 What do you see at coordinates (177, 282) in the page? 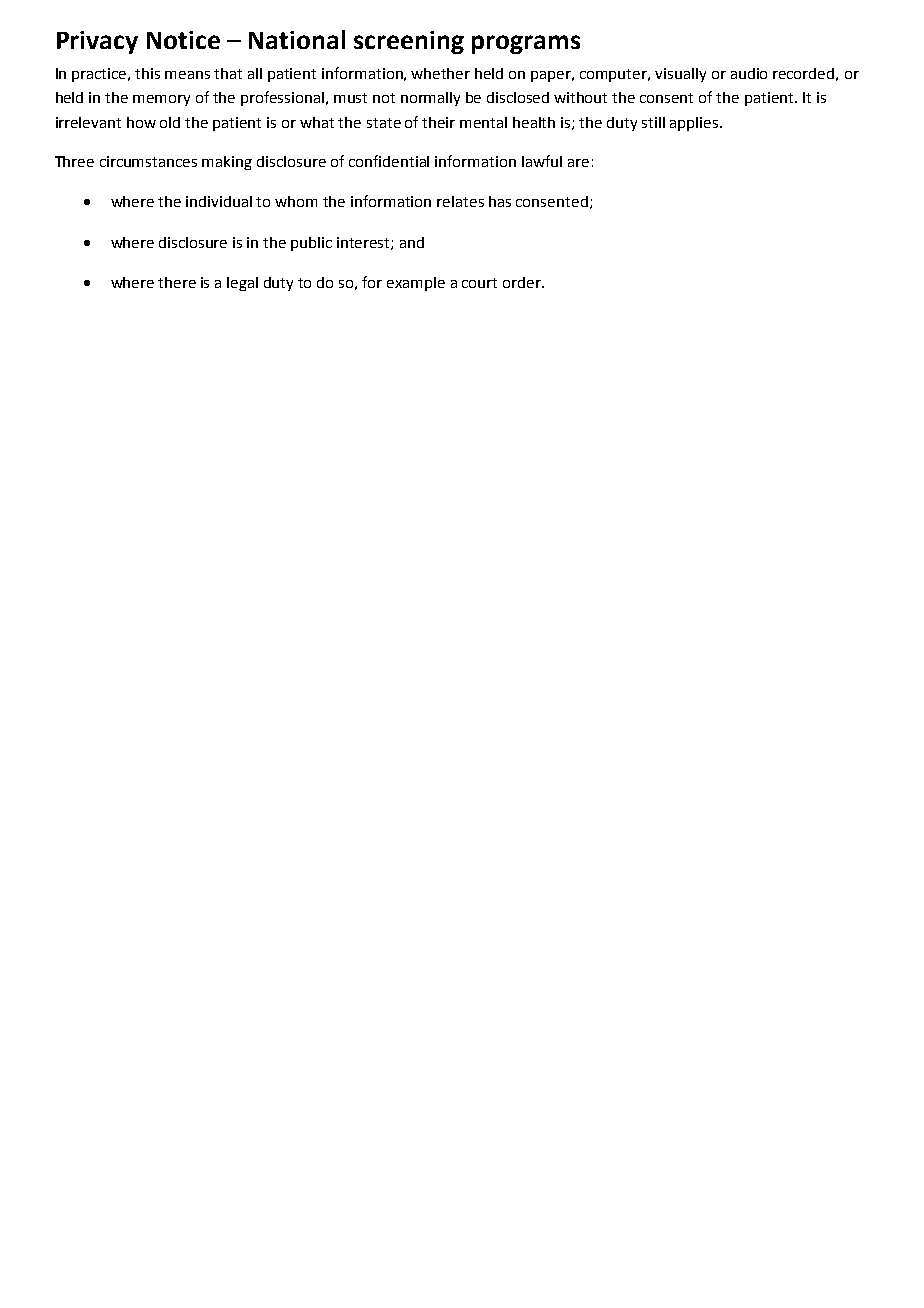
I see `there` at bounding box center [177, 282].
